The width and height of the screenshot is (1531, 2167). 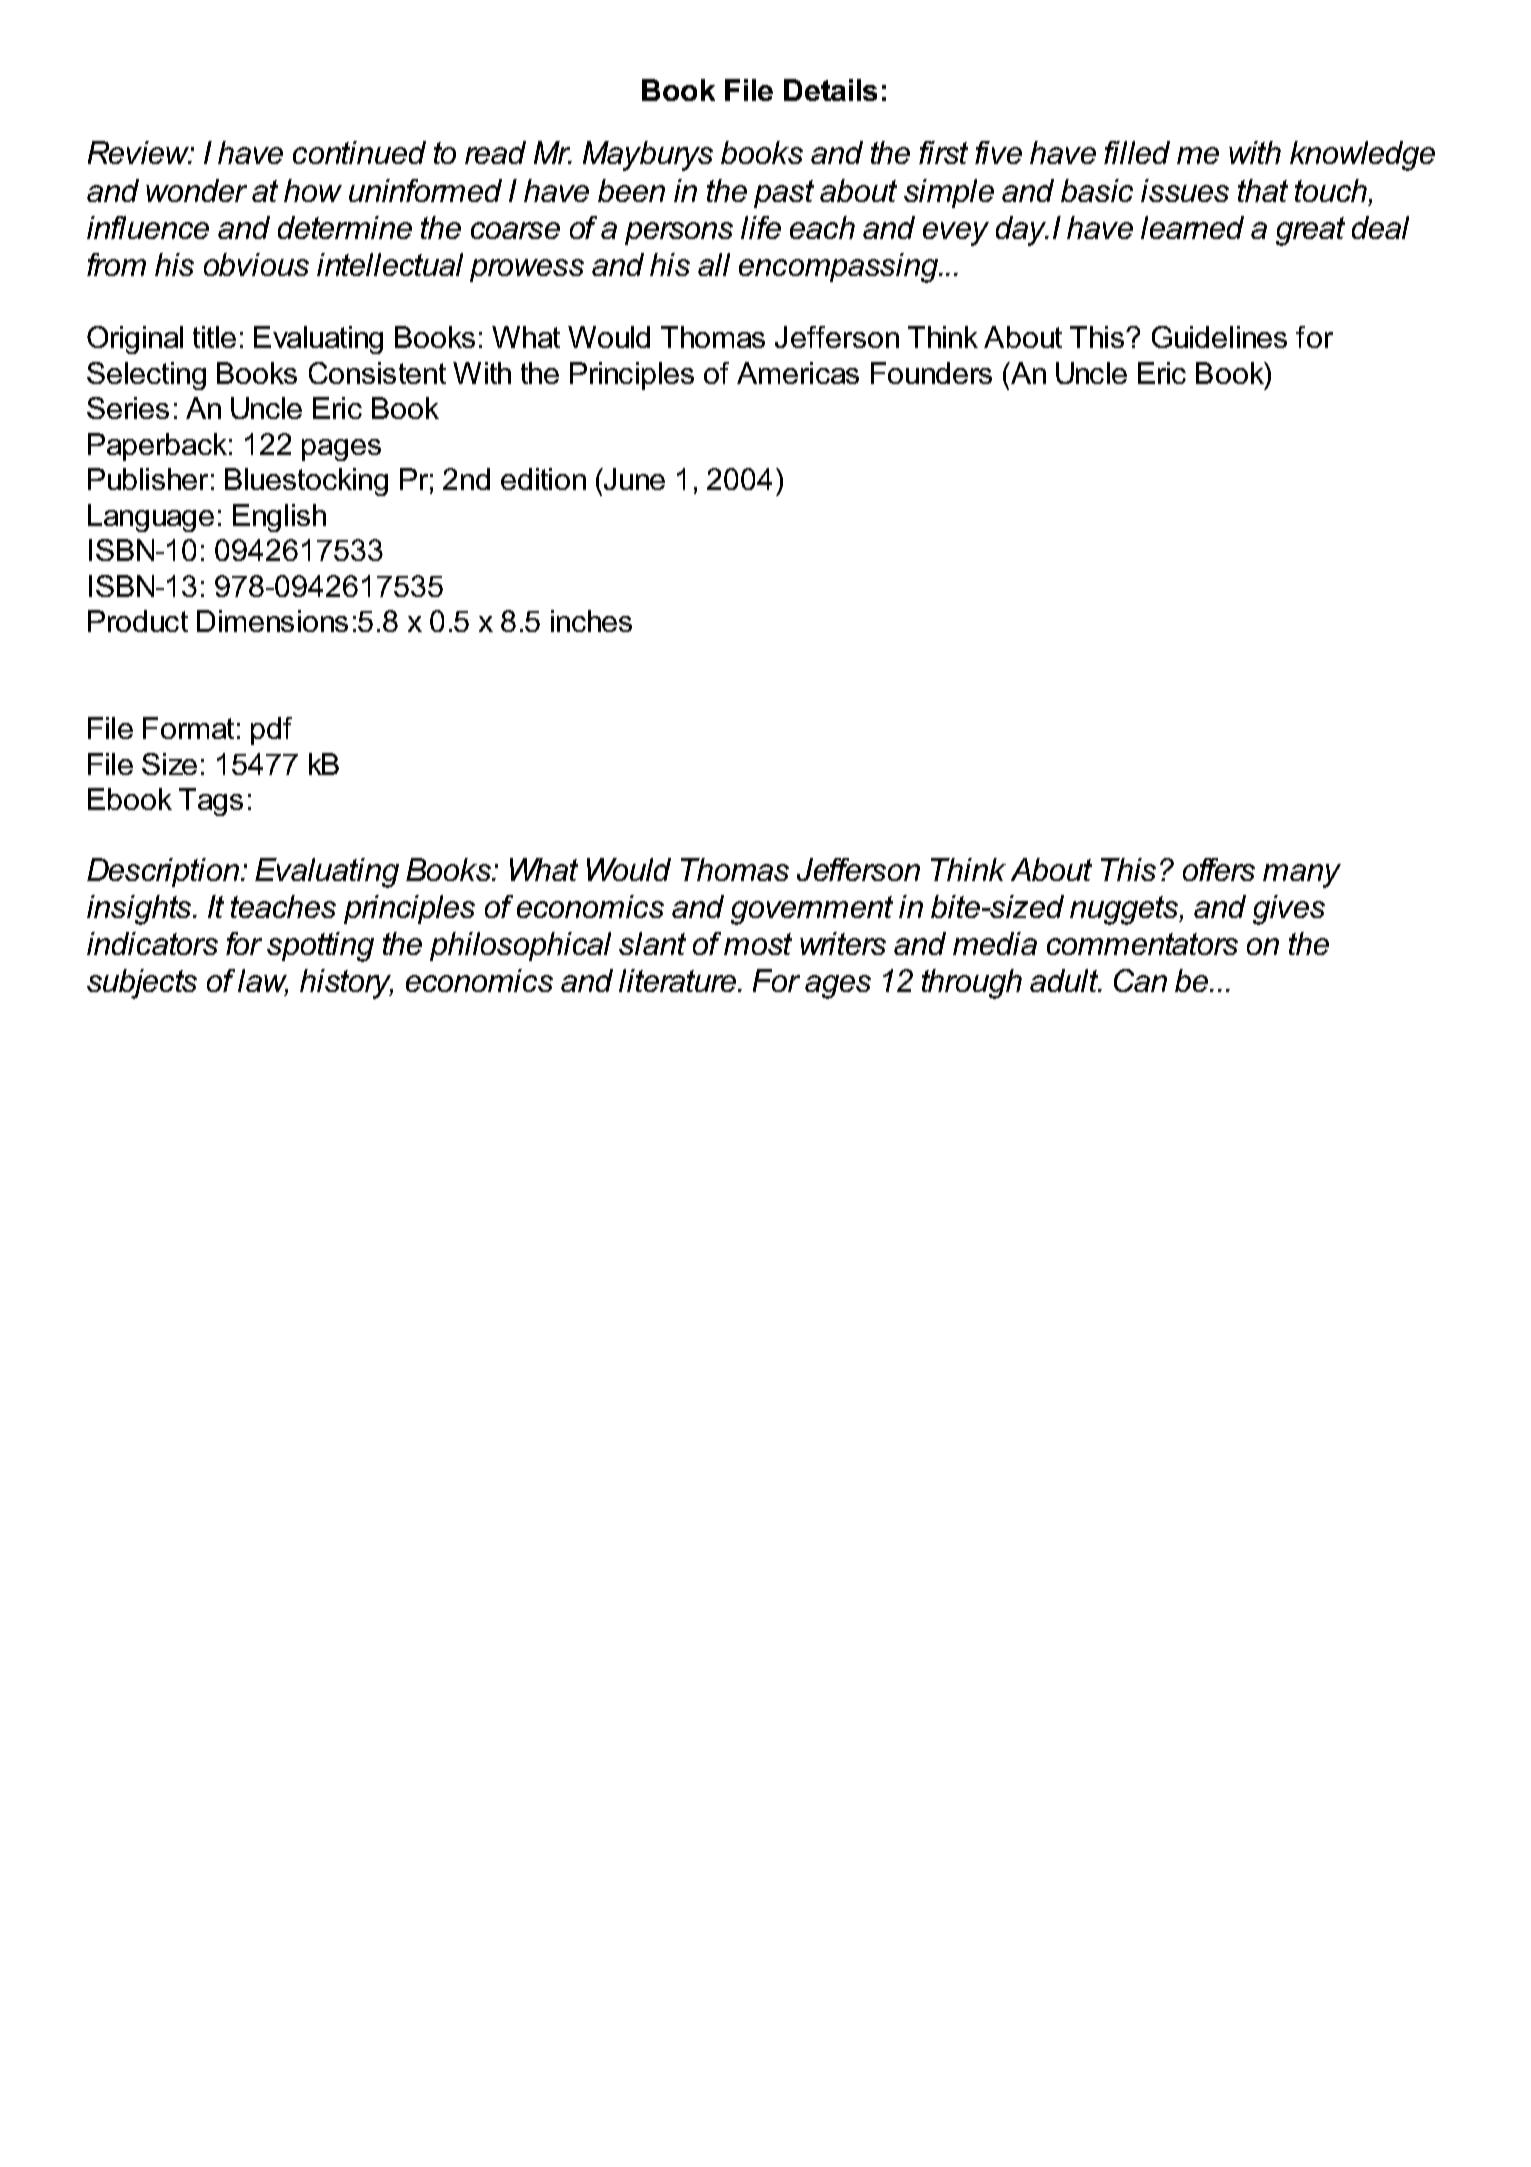 What do you see at coordinates (830, 90) in the screenshot?
I see `Details` at bounding box center [830, 90].
